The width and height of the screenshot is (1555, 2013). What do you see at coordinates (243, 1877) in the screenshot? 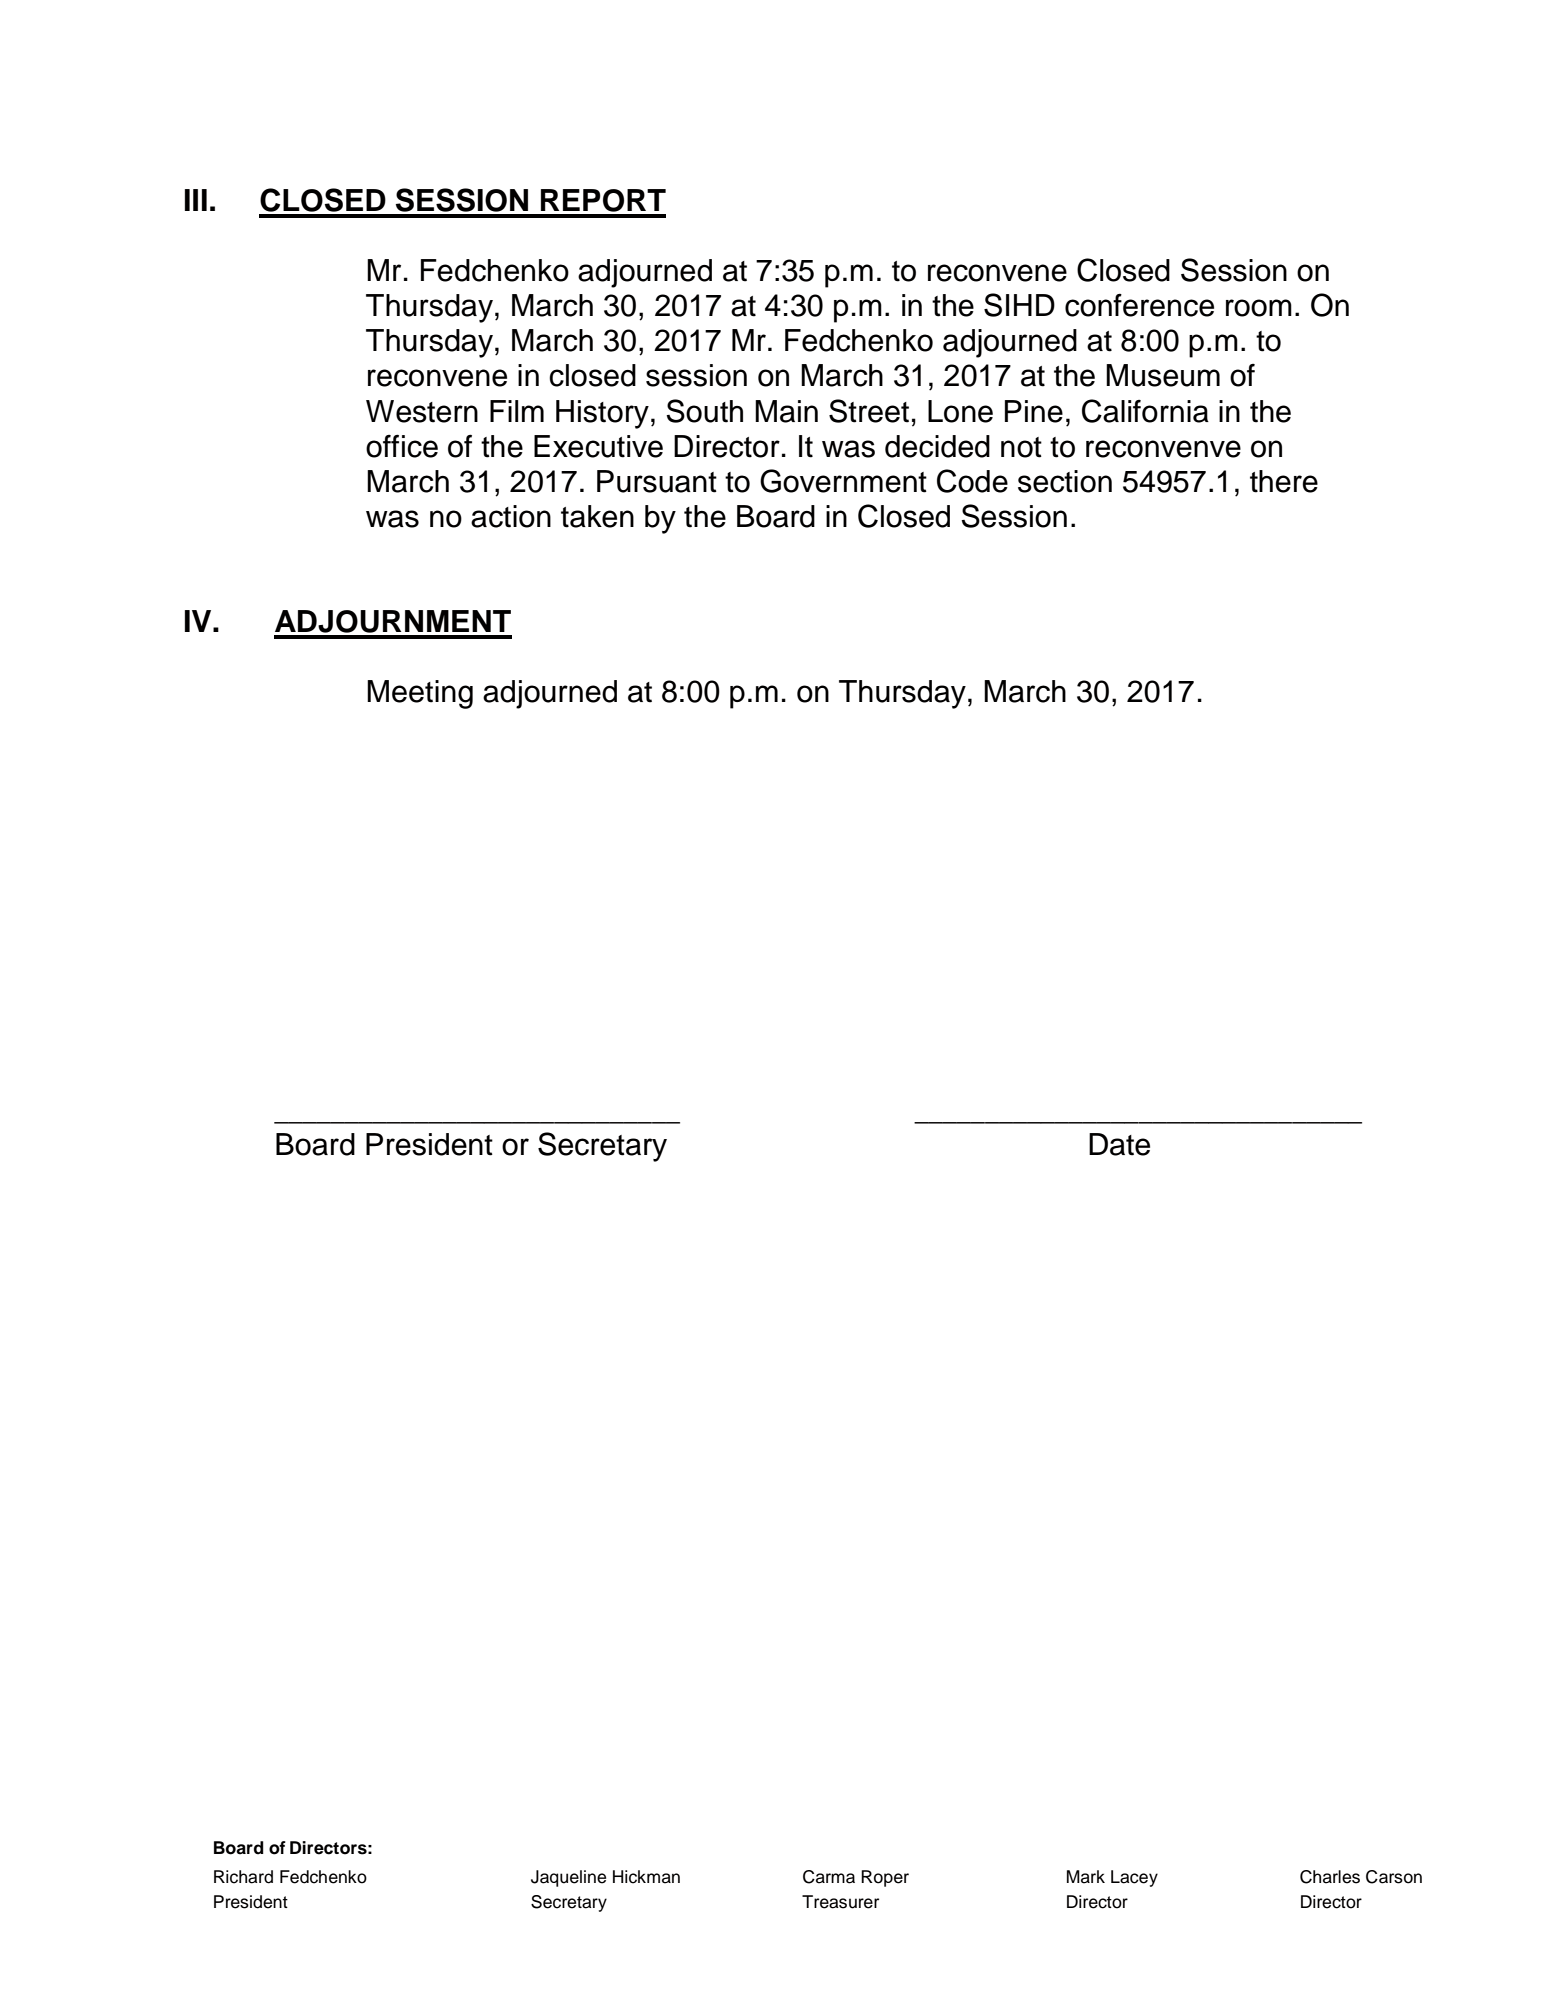
I see `Richard` at bounding box center [243, 1877].
